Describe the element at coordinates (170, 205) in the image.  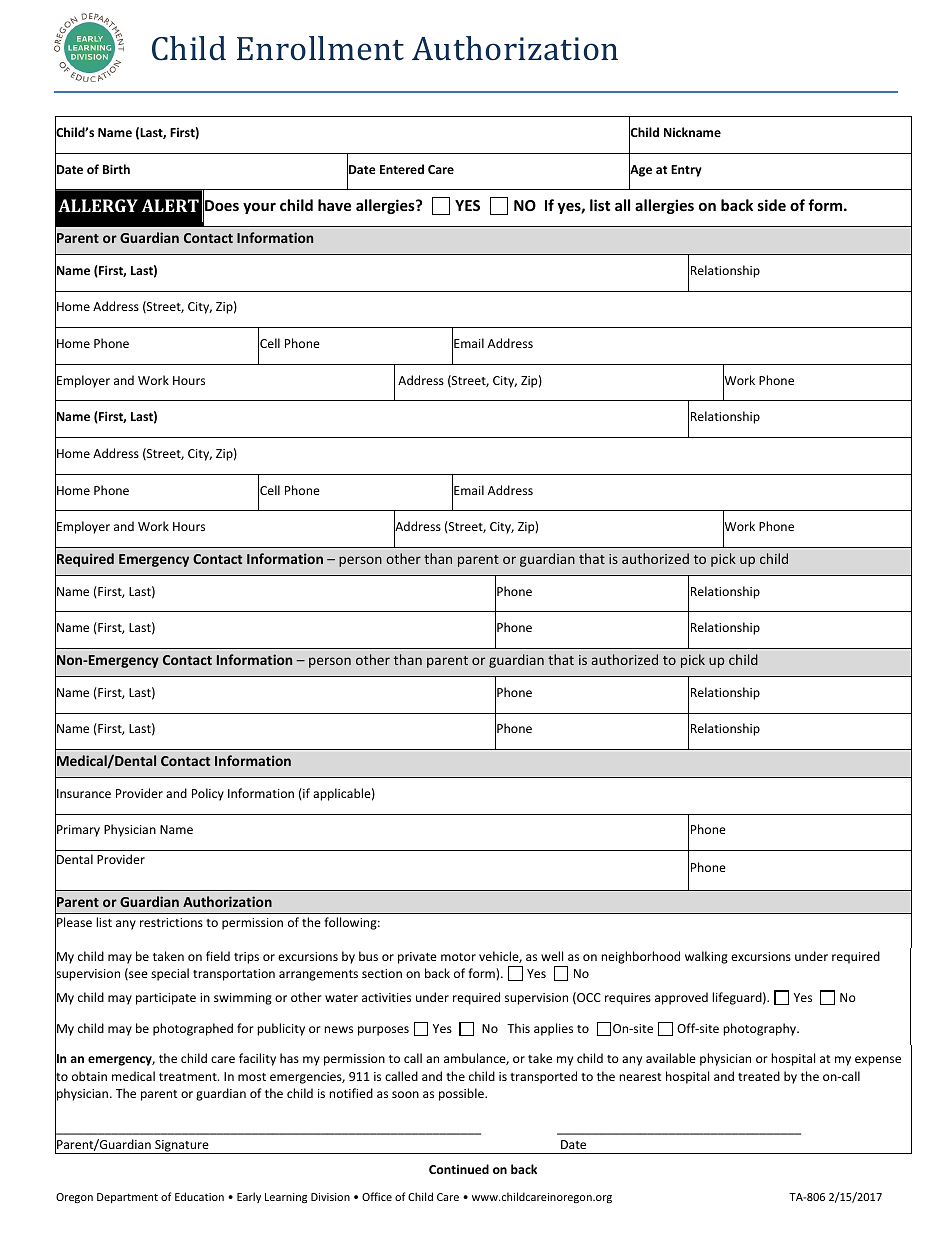
I see `ALERT` at that location.
